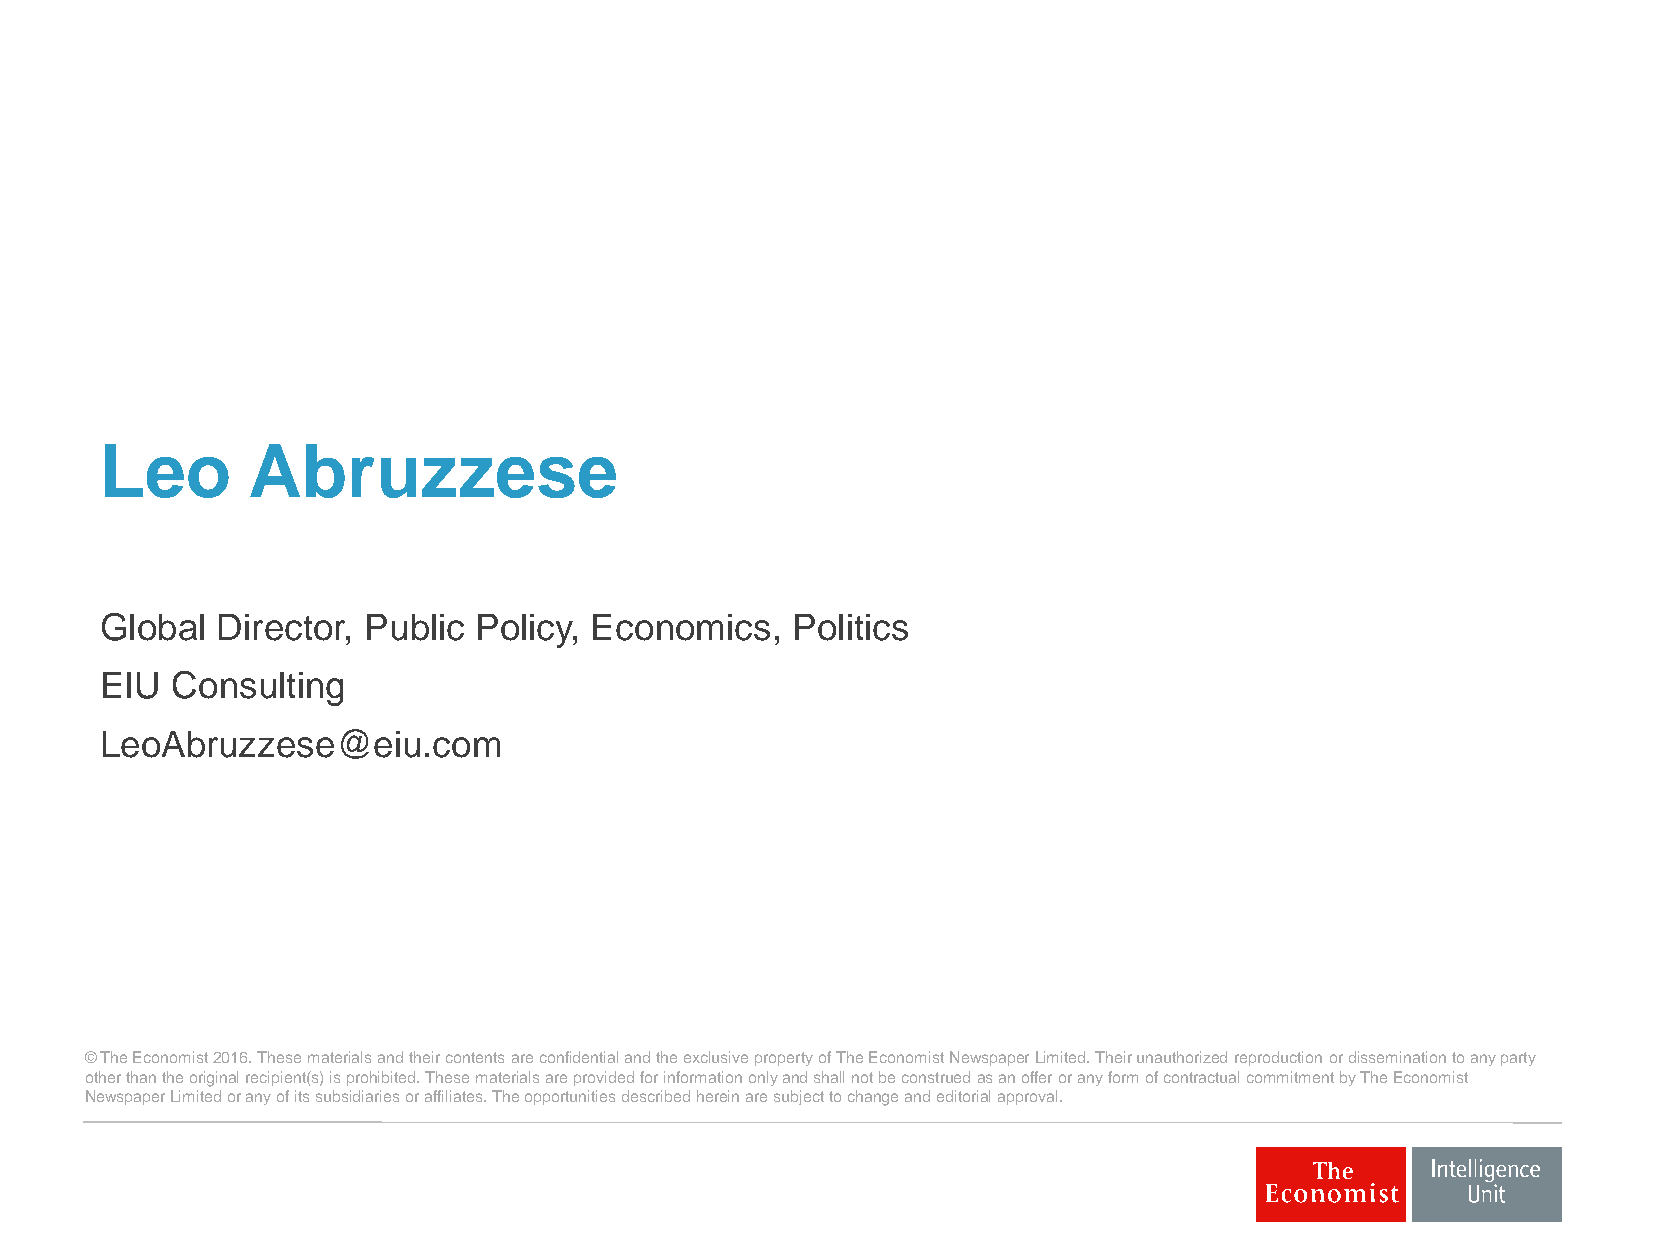 The image size is (1662, 1247). What do you see at coordinates (283, 627) in the screenshot?
I see `Director` at bounding box center [283, 627].
